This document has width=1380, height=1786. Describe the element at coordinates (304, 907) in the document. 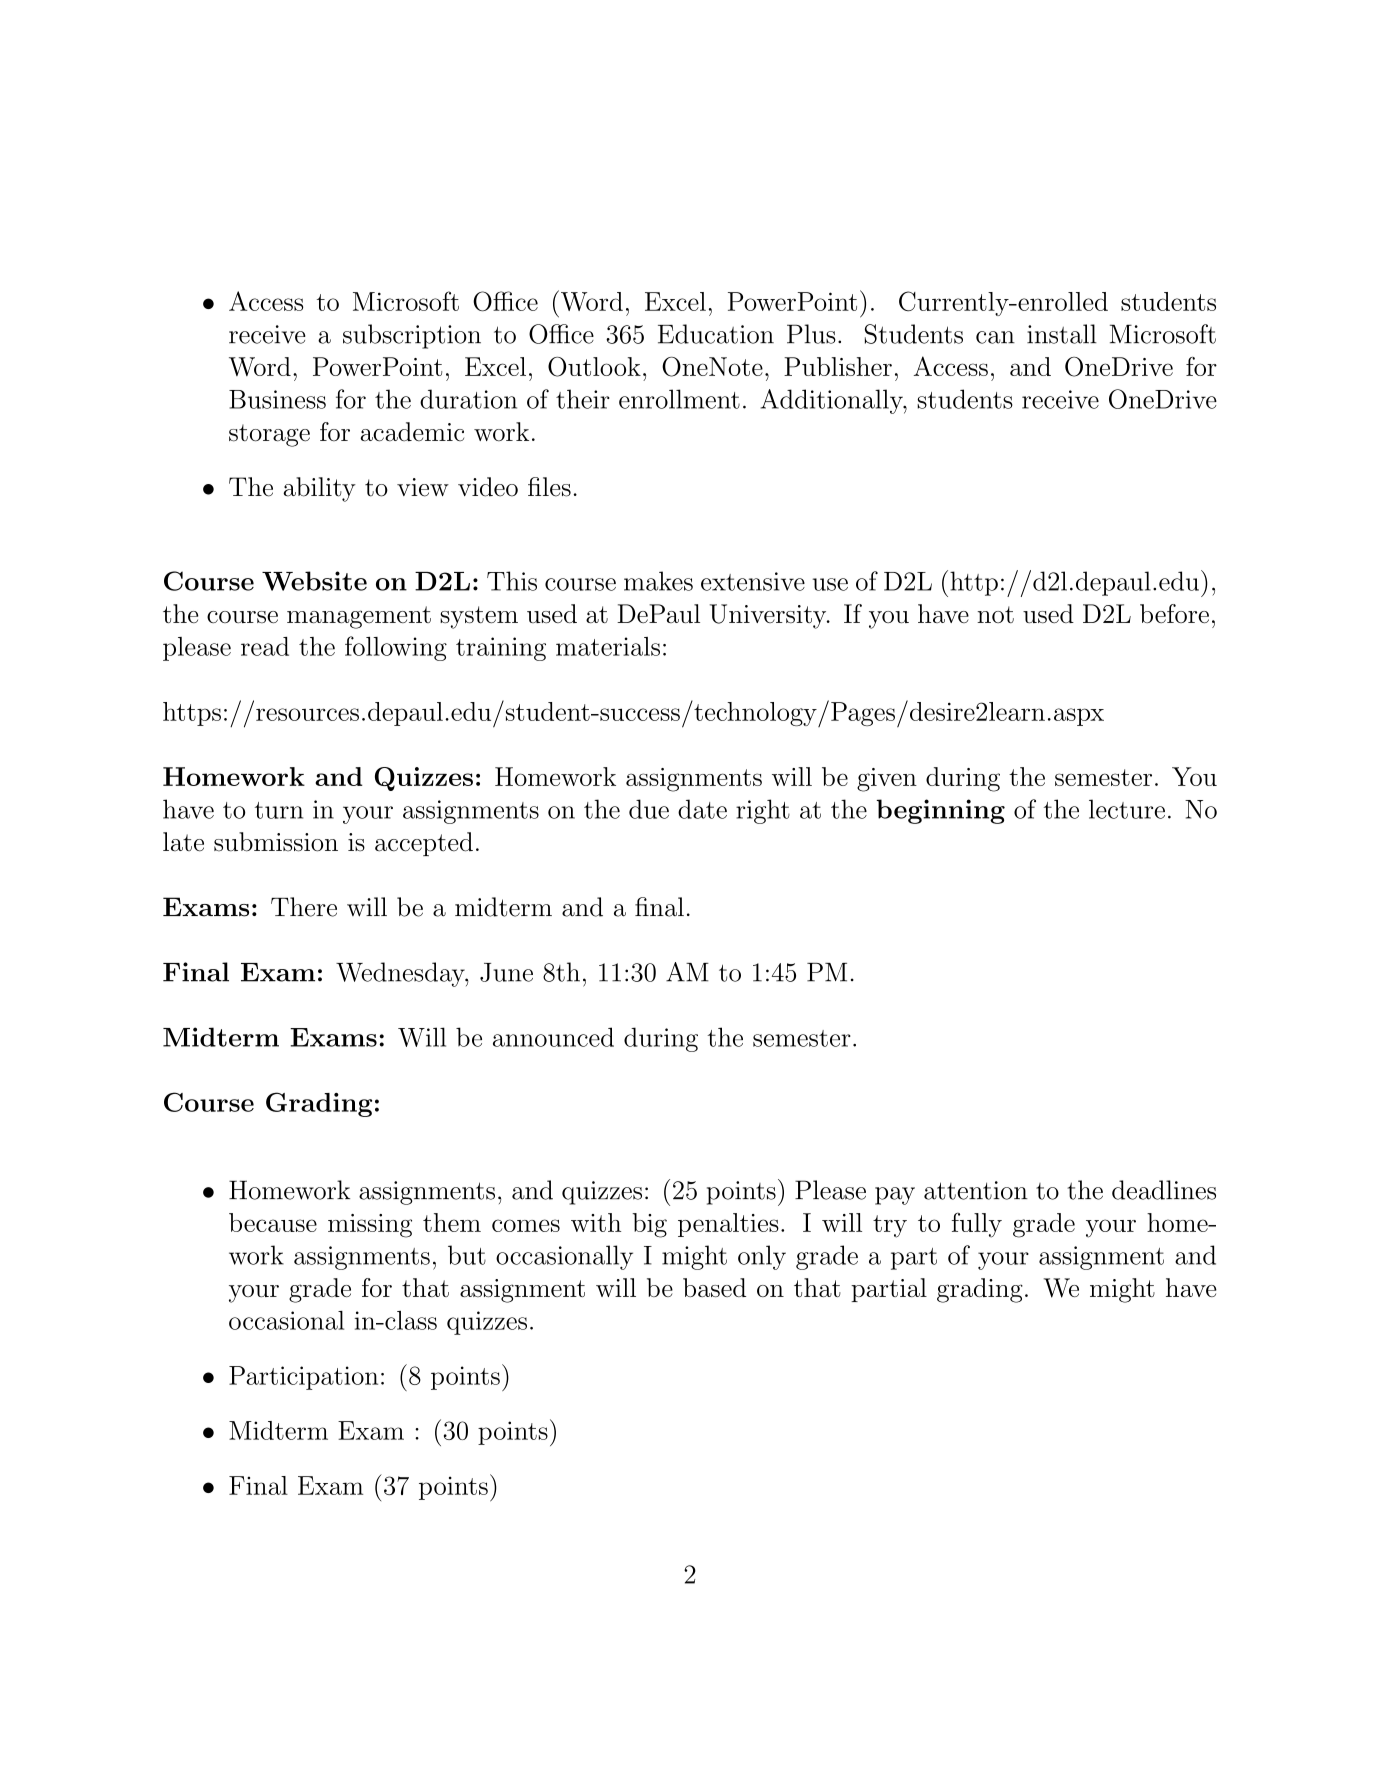

I see `There` at that location.
